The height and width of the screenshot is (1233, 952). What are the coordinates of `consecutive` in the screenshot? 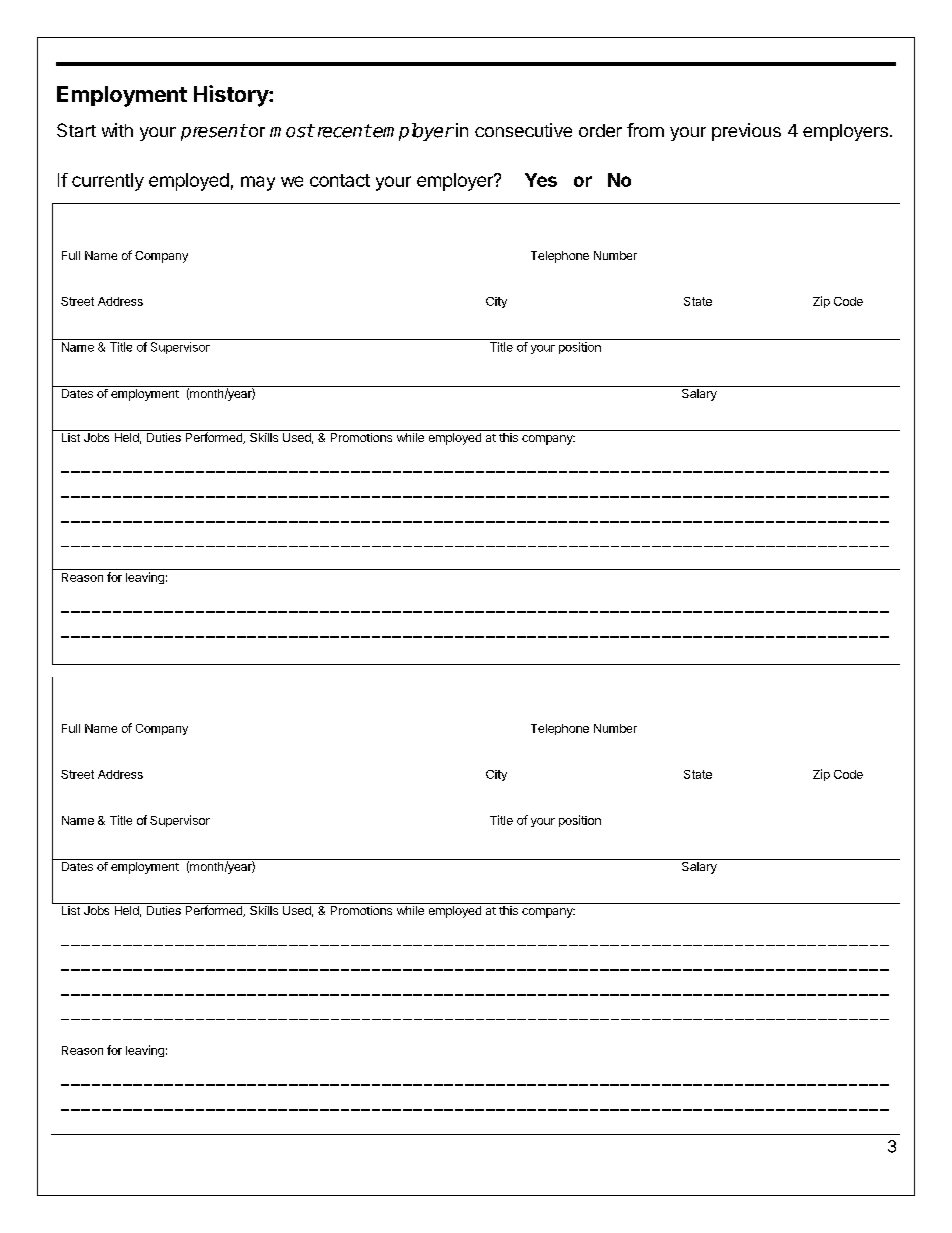 It's located at (523, 130).
